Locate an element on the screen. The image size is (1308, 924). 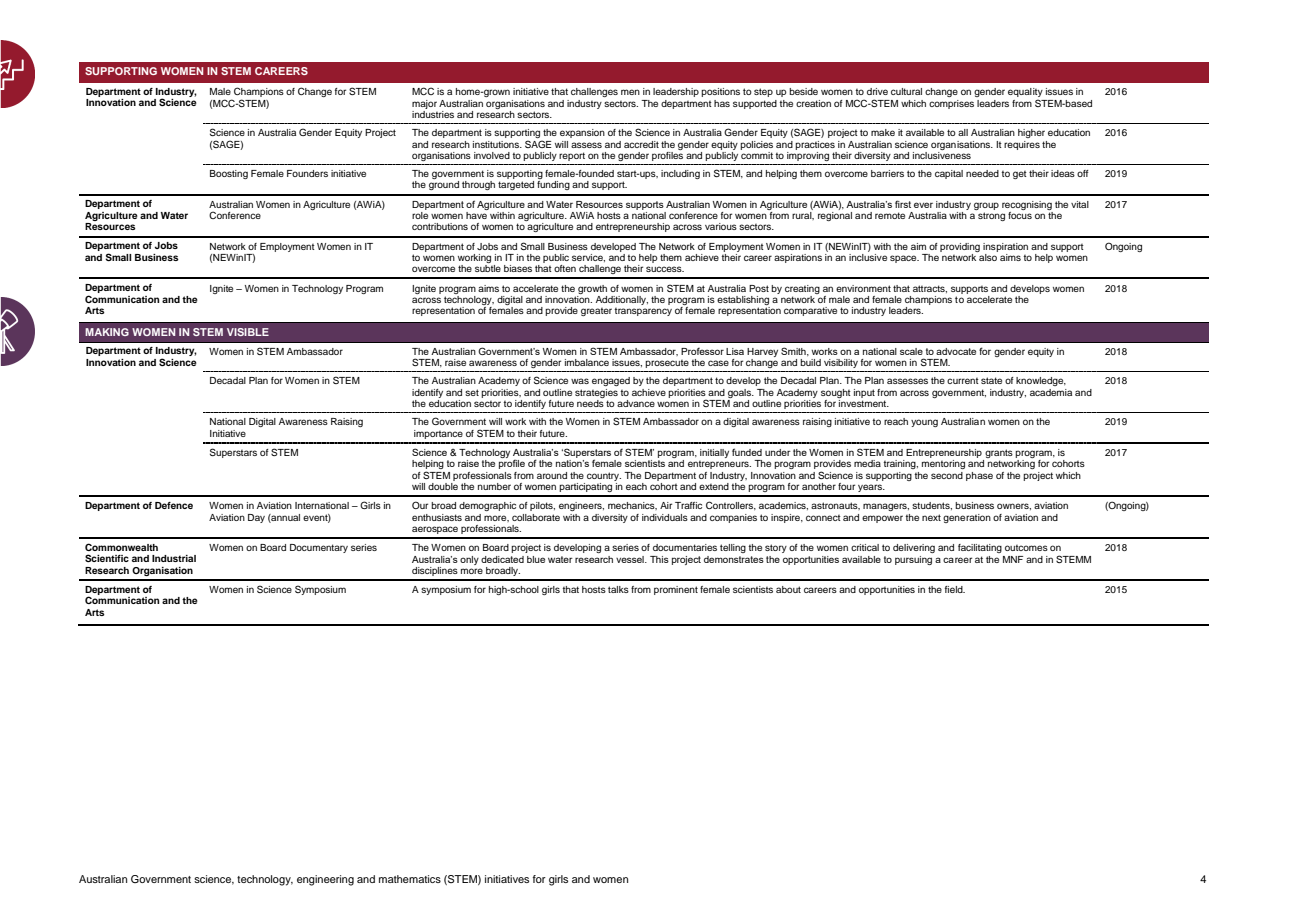
VISIBLE is located at coordinates (248, 332).
